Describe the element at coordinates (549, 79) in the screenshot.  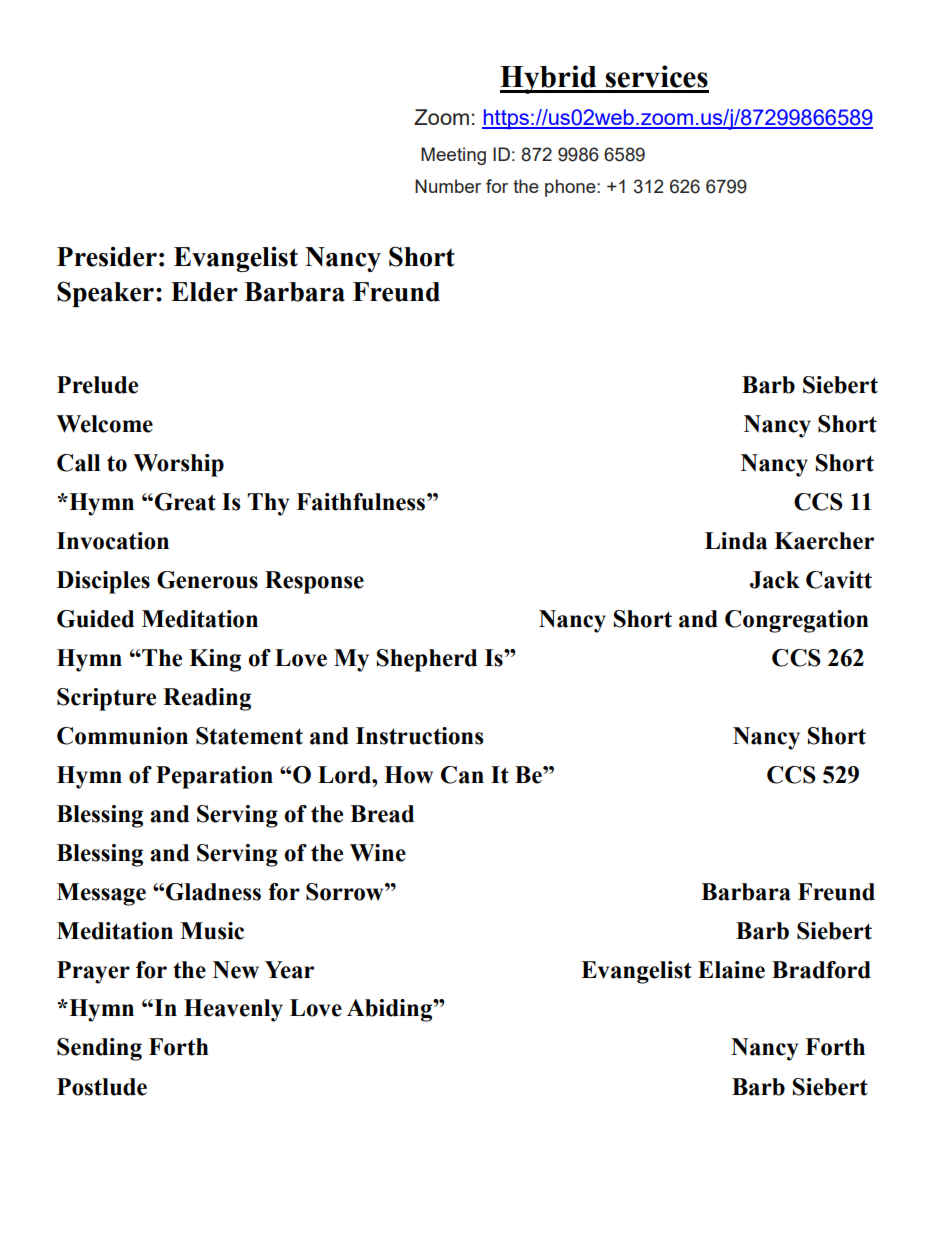
I see `Hybrid` at that location.
